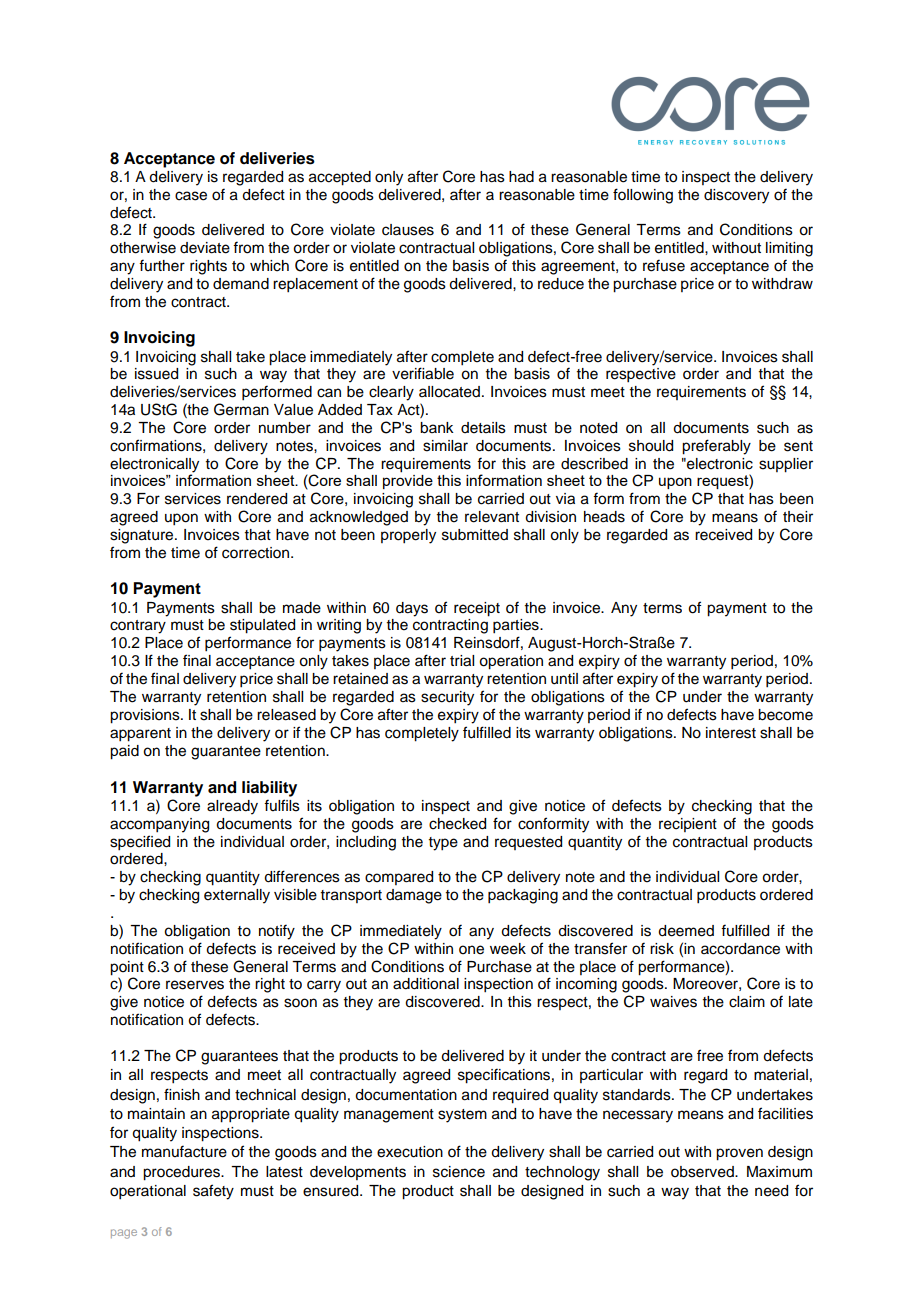  I want to click on science, so click(459, 1172).
